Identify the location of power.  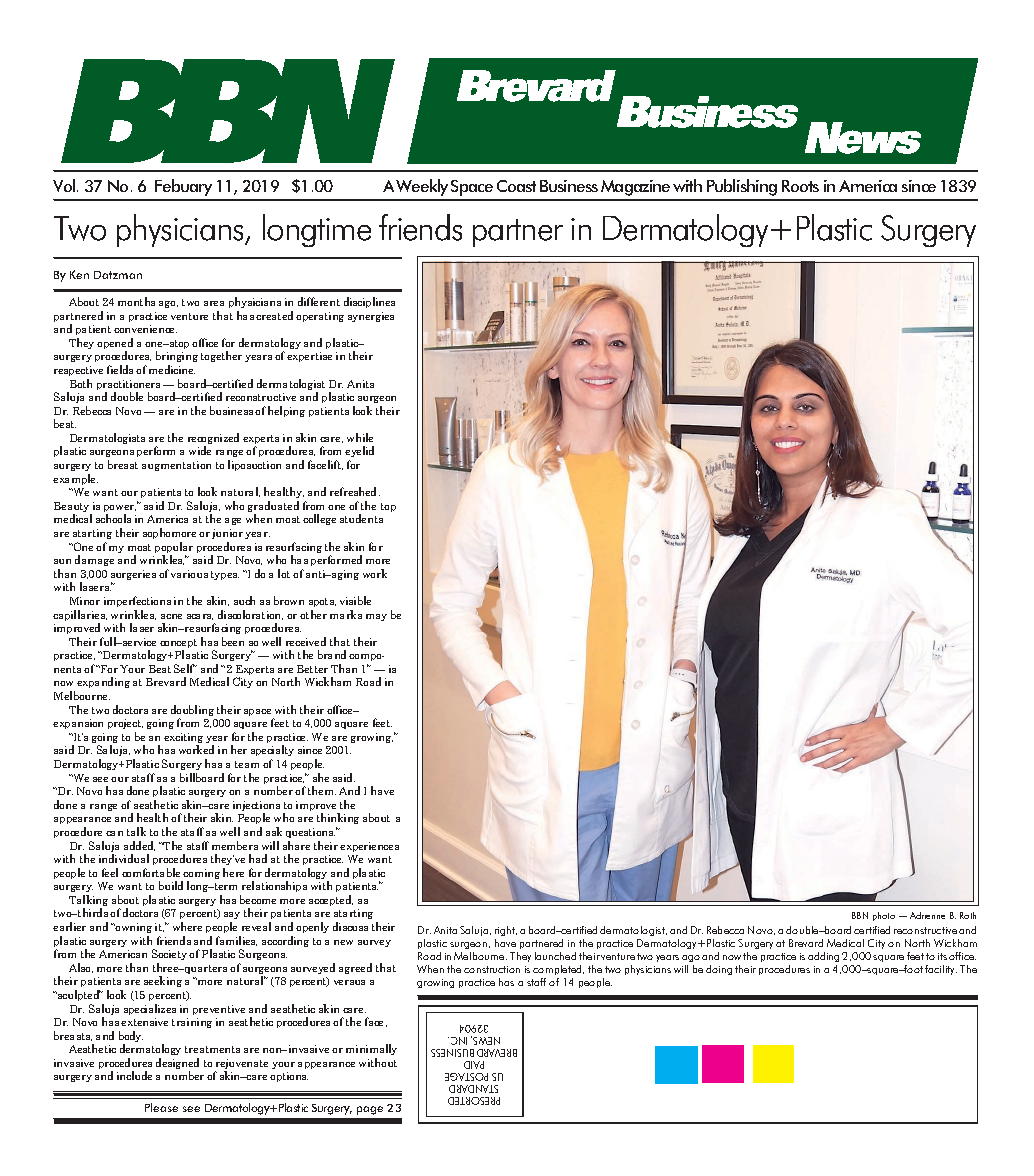
(120, 510).
